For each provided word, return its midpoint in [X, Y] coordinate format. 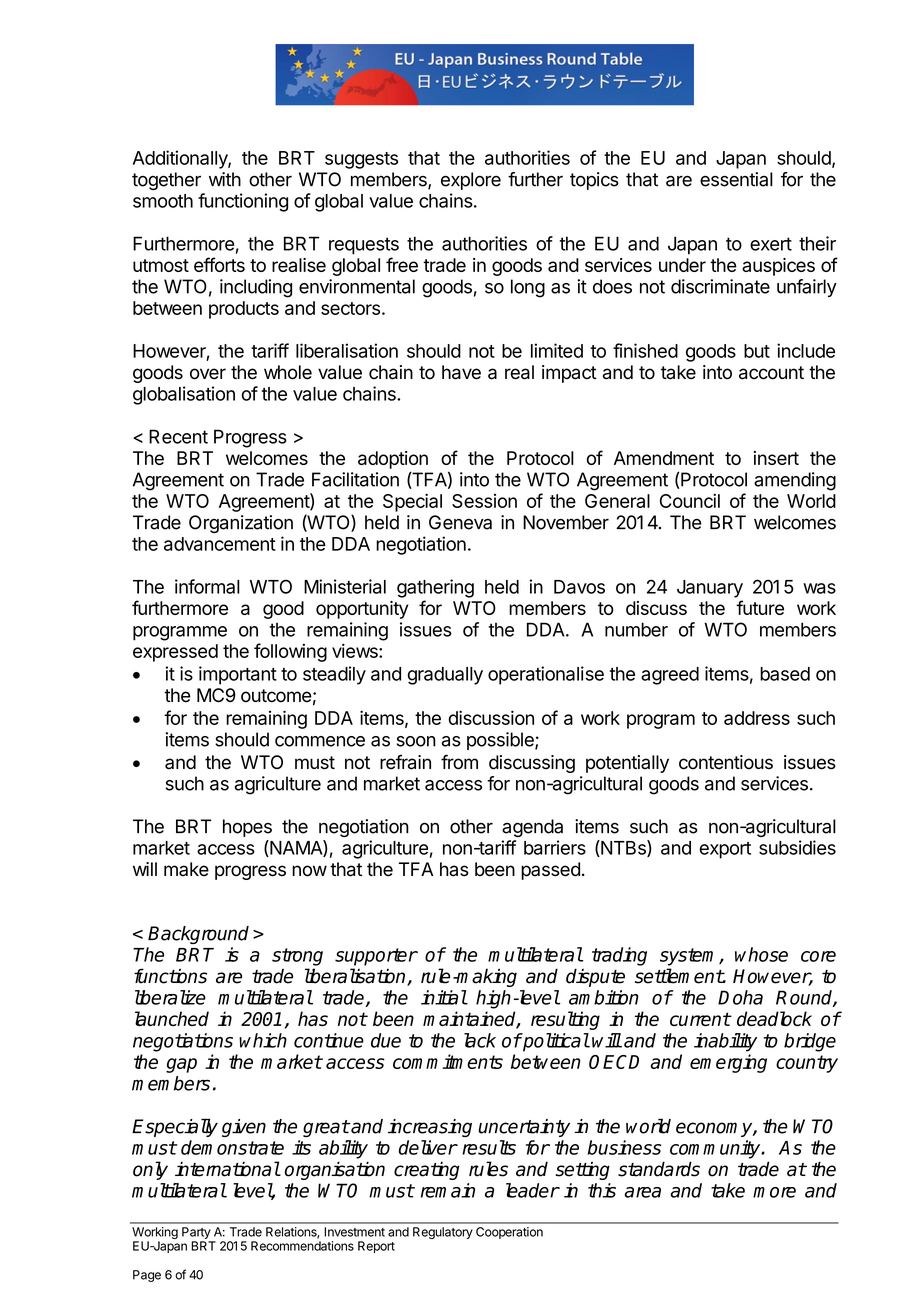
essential [736, 179]
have [461, 372]
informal [207, 586]
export [725, 850]
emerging [728, 1063]
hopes [247, 828]
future [760, 607]
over [208, 374]
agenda [532, 828]
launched [172, 1018]
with [225, 179]
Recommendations [302, 1246]
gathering [435, 588]
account [771, 373]
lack [480, 1040]
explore [471, 181]
